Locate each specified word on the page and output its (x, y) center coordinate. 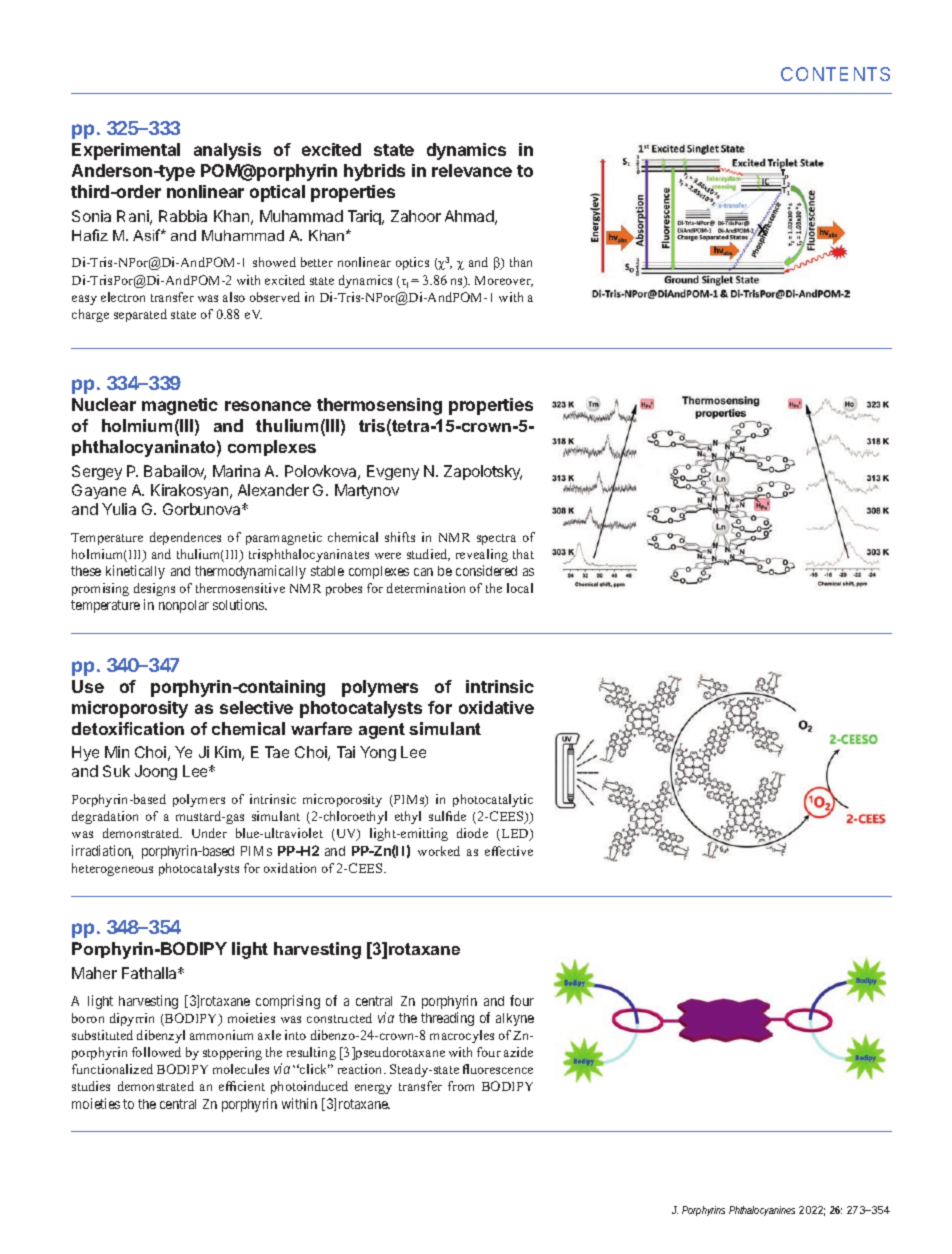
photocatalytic (493, 800)
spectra (496, 539)
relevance (472, 170)
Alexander (273, 490)
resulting (311, 1053)
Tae (277, 752)
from (461, 1086)
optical (277, 193)
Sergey (97, 472)
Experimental (126, 151)
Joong (156, 772)
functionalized (112, 1069)
